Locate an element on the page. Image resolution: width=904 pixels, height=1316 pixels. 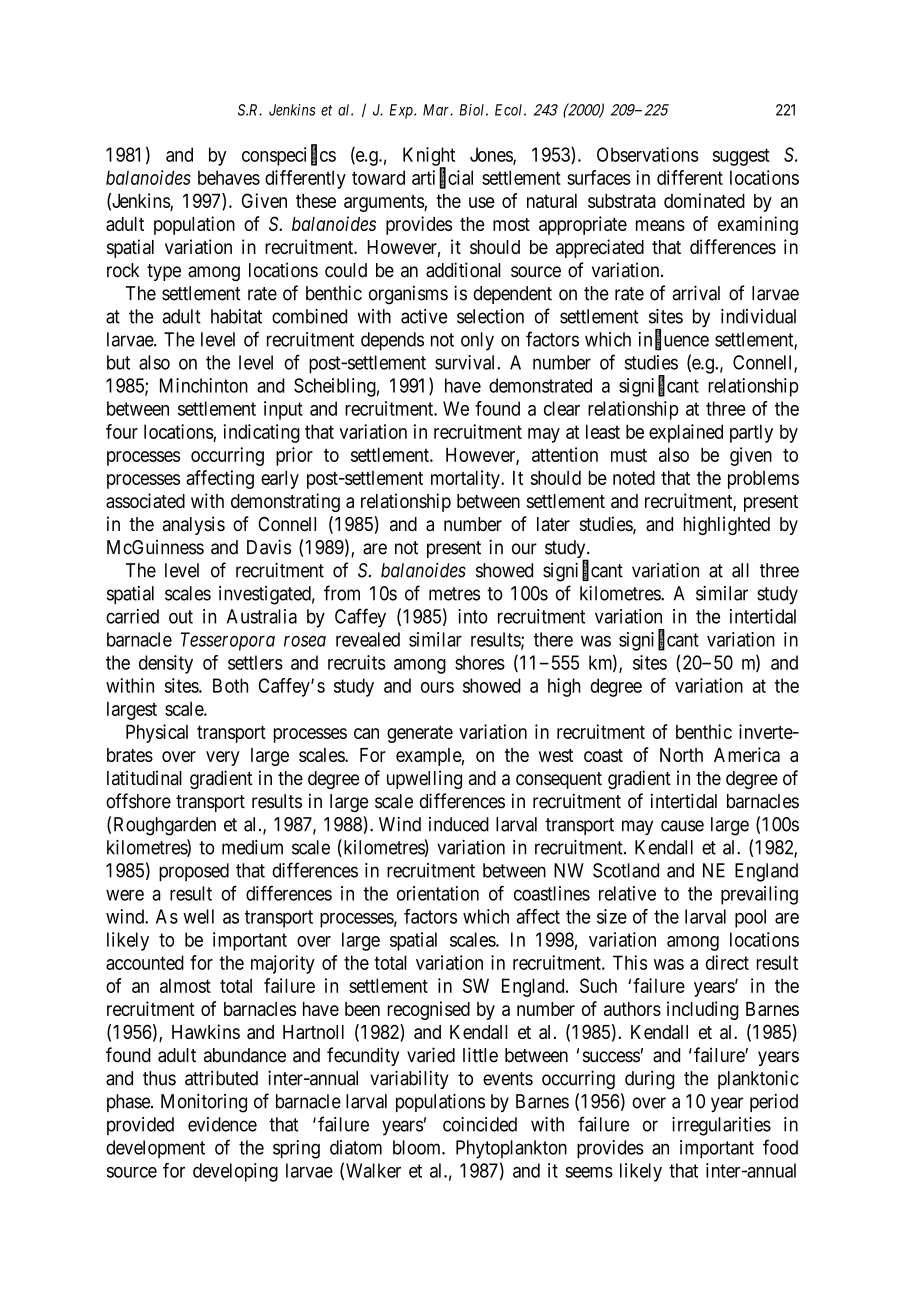
habitat is located at coordinates (236, 316).
